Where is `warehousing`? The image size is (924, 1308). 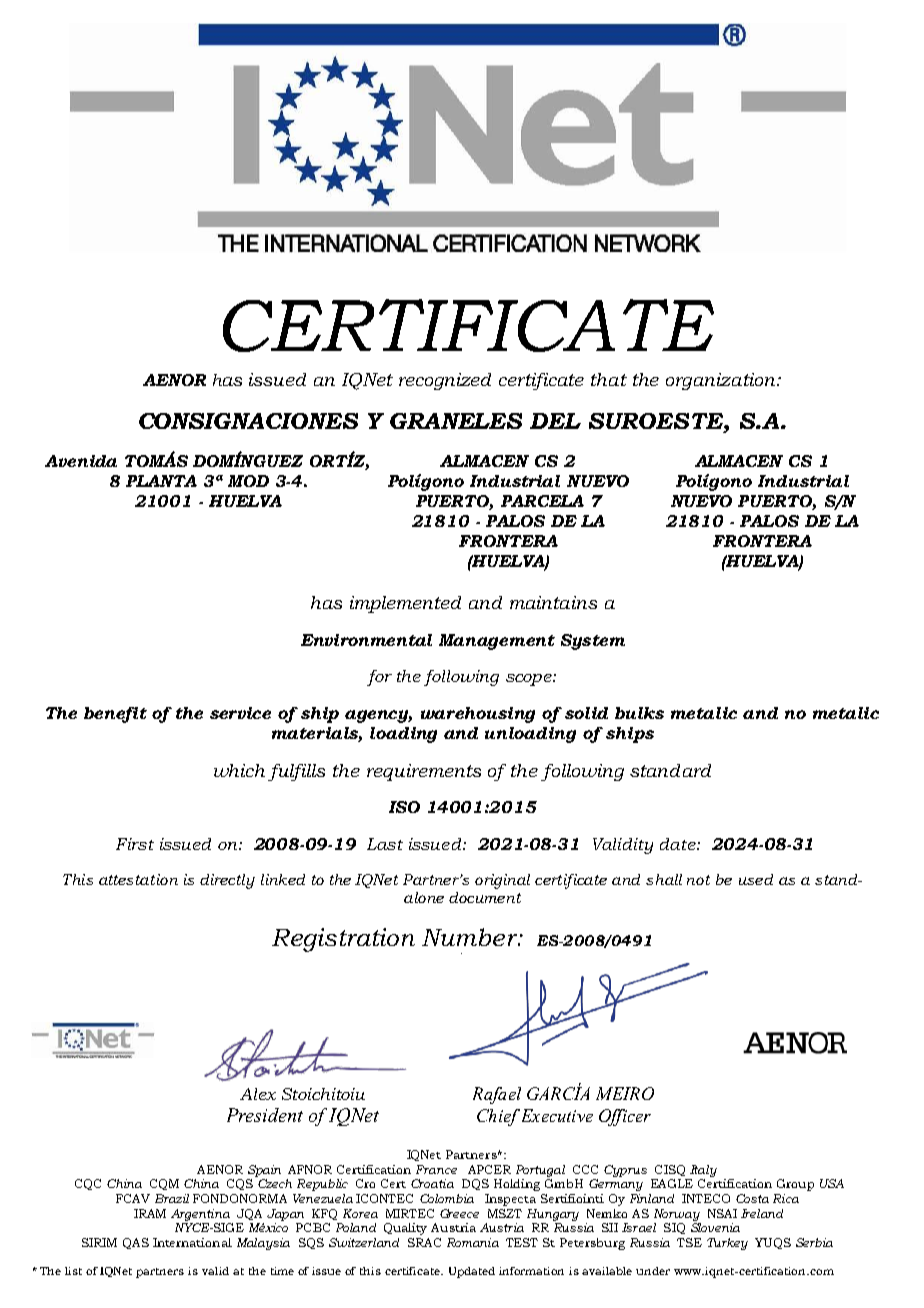
warehousing is located at coordinates (478, 715).
